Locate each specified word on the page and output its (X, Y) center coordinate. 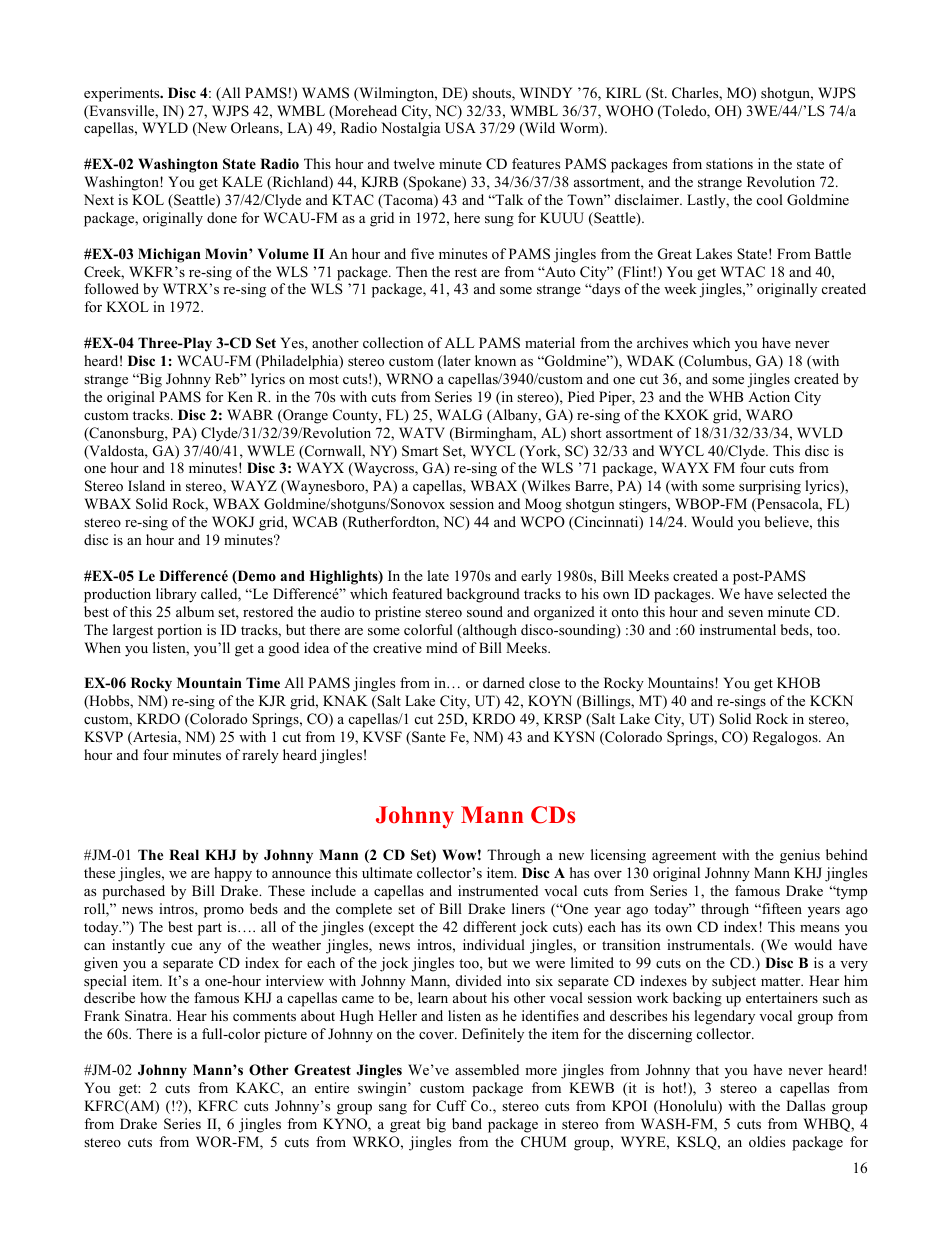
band (467, 1123)
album (195, 611)
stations (729, 163)
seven (745, 613)
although (489, 631)
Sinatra (148, 1016)
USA (460, 128)
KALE (242, 181)
